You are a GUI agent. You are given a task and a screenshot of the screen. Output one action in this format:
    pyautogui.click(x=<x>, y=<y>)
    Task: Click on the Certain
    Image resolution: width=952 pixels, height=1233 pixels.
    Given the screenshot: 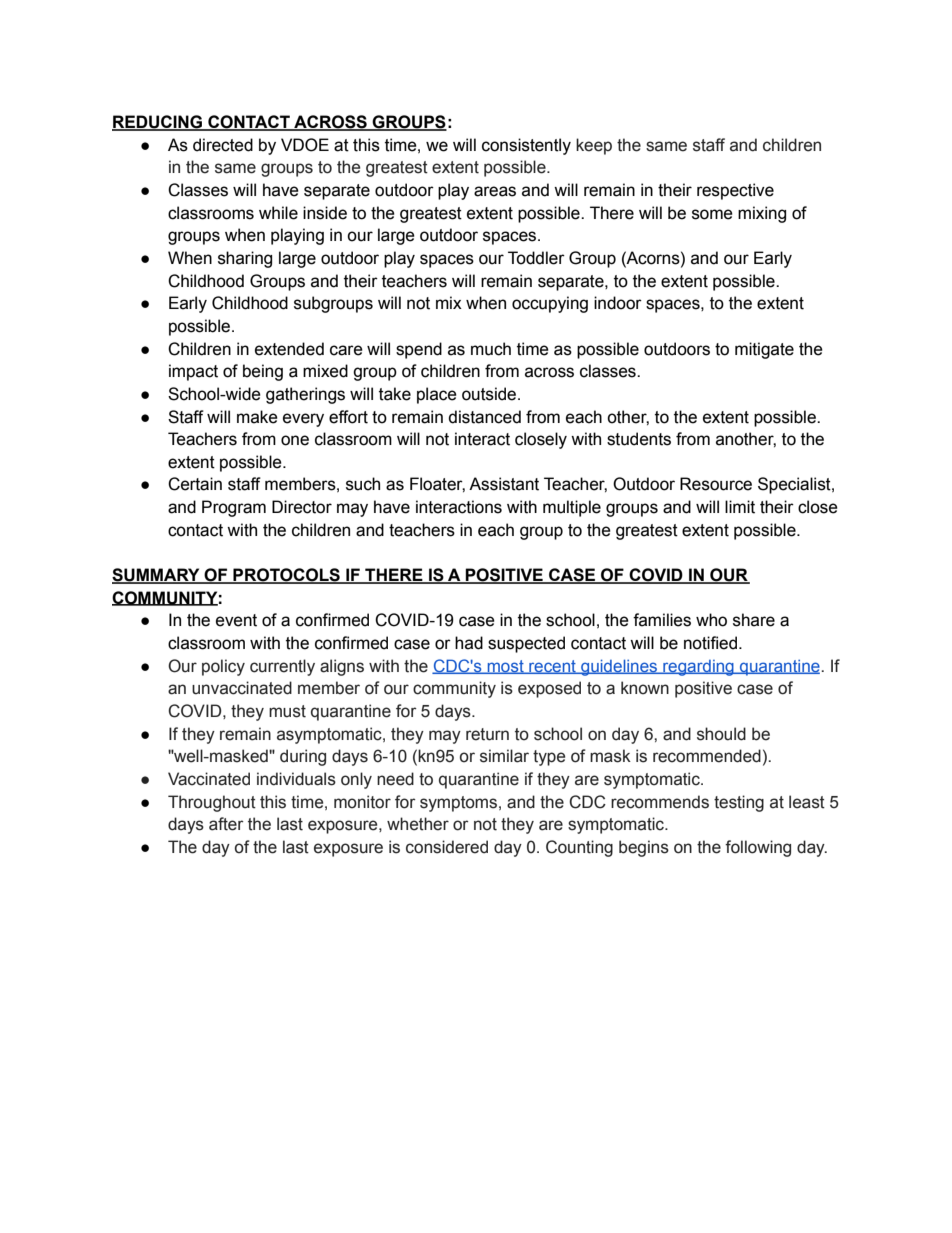 What is the action you would take?
    pyautogui.click(x=195, y=484)
